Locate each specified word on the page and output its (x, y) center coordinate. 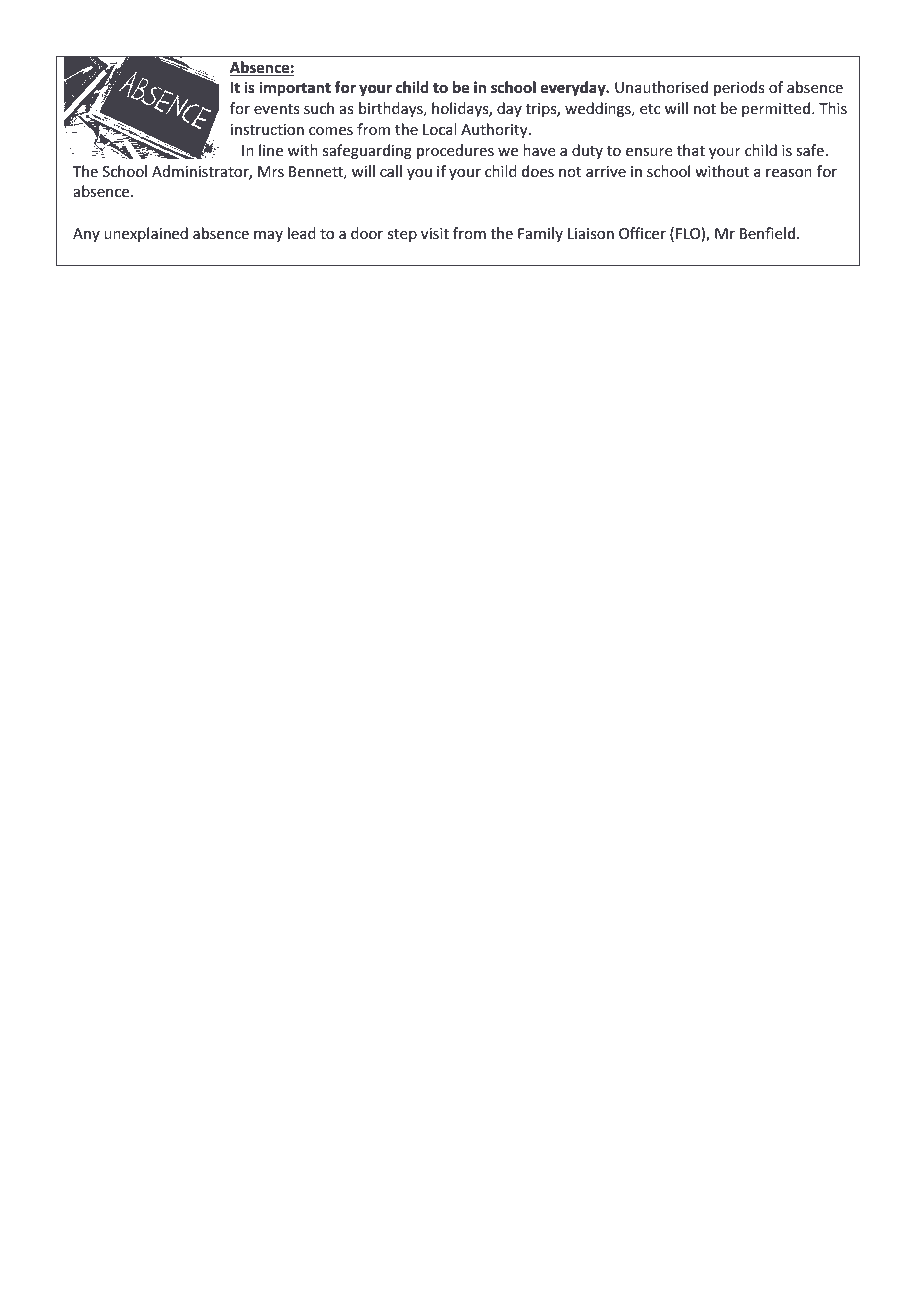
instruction (267, 129)
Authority (495, 130)
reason (789, 173)
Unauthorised (661, 87)
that (691, 150)
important (295, 88)
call (391, 171)
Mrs (271, 171)
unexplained (146, 234)
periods (739, 88)
